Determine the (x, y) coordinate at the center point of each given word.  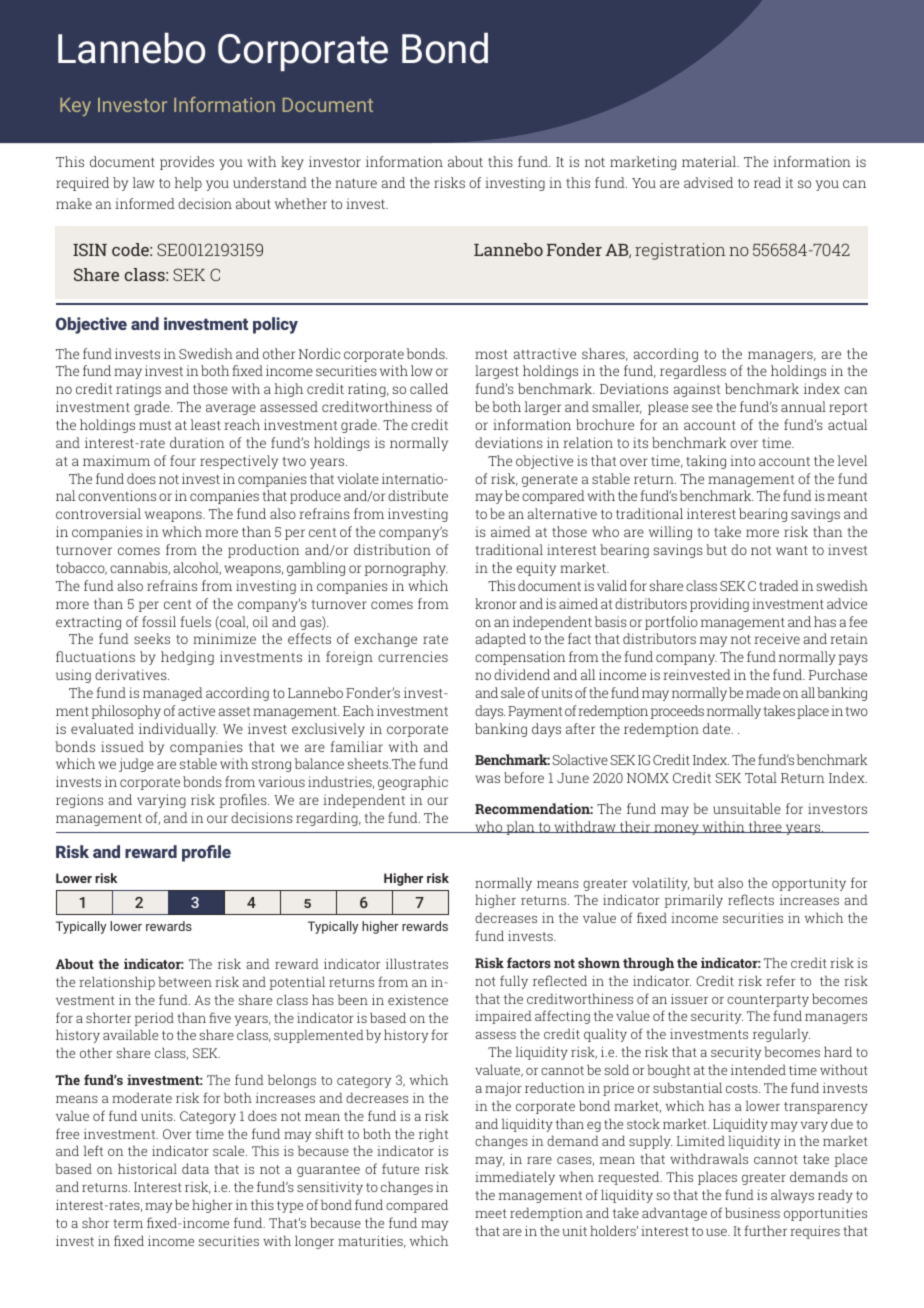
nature (356, 183)
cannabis (140, 568)
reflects (751, 899)
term (128, 1223)
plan (520, 828)
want (792, 550)
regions (79, 801)
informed (145, 203)
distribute (418, 495)
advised (708, 182)
